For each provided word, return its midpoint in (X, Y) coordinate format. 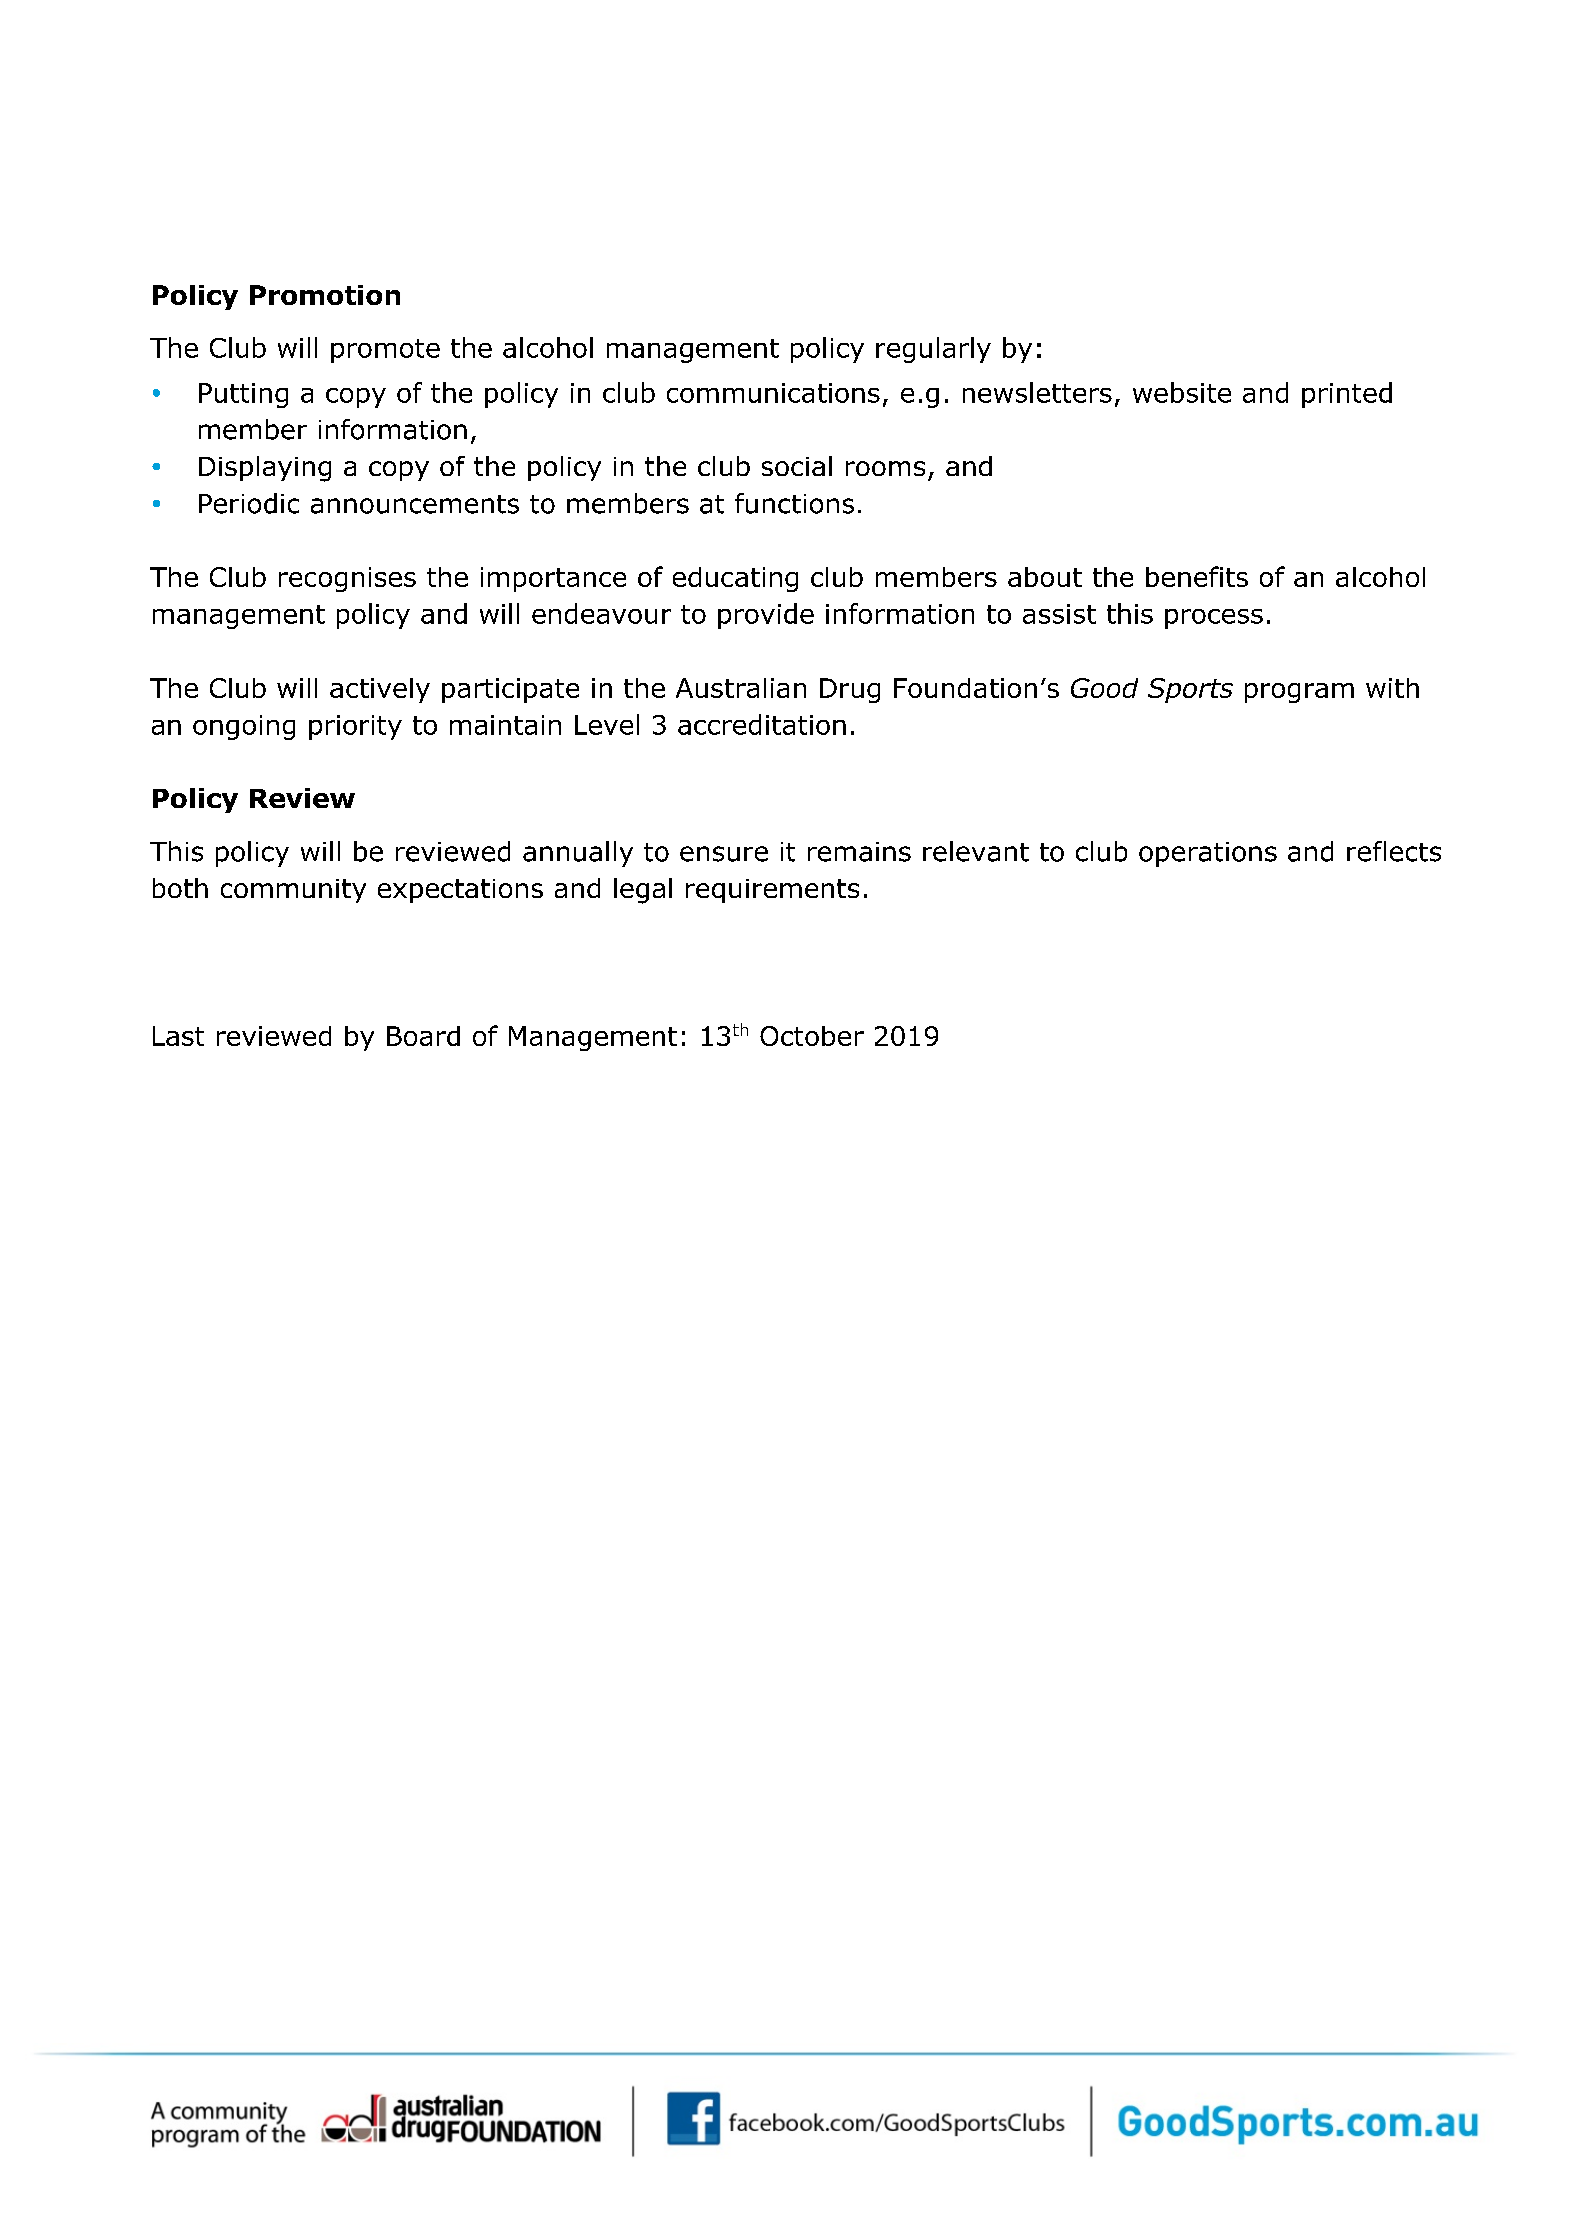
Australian (741, 688)
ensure (724, 854)
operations (1208, 854)
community (293, 891)
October (812, 1036)
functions (794, 503)
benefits (1197, 576)
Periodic (249, 503)
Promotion (325, 295)
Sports (1190, 690)
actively (380, 690)
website (1182, 392)
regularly (933, 350)
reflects (1394, 851)
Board (423, 1036)
